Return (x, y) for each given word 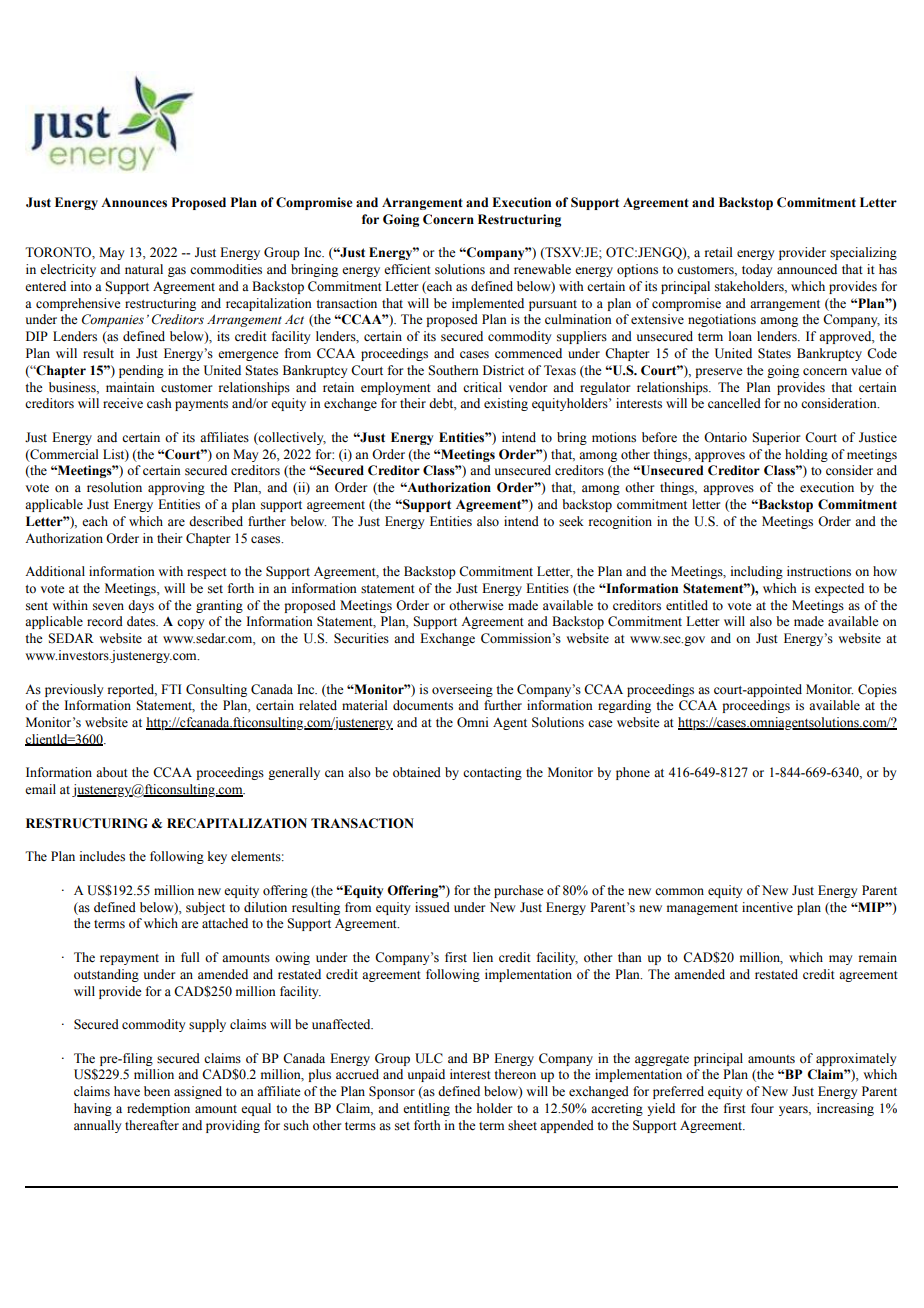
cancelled (734, 403)
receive (123, 403)
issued (432, 907)
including (757, 572)
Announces (134, 202)
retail (719, 252)
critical (482, 387)
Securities (361, 638)
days (141, 606)
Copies (877, 690)
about (112, 772)
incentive (767, 907)
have (127, 1091)
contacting (492, 773)
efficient (407, 269)
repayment (129, 959)
